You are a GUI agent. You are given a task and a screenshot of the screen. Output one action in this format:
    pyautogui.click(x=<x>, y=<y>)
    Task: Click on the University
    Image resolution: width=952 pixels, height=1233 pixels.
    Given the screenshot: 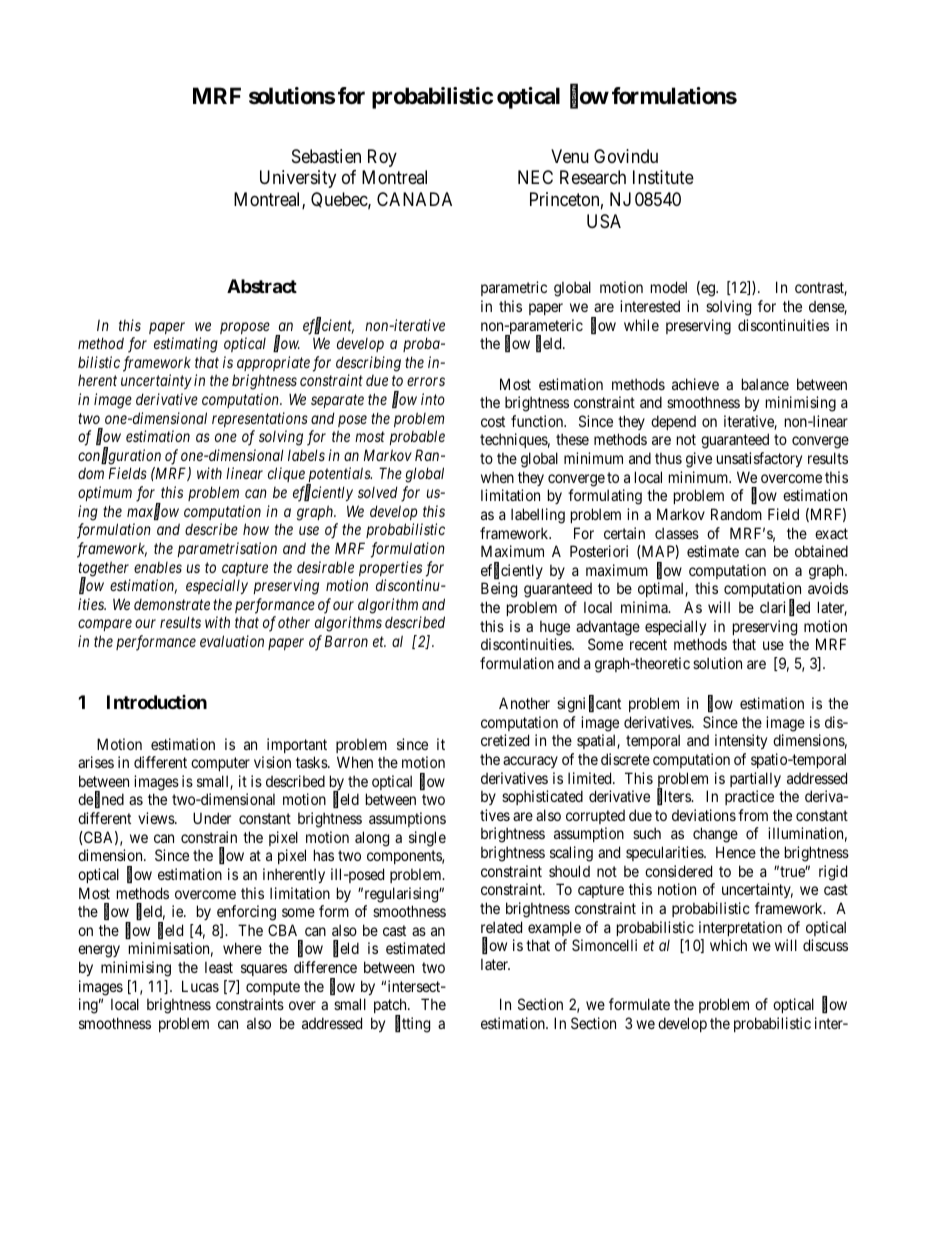 What is the action you would take?
    pyautogui.click(x=298, y=179)
